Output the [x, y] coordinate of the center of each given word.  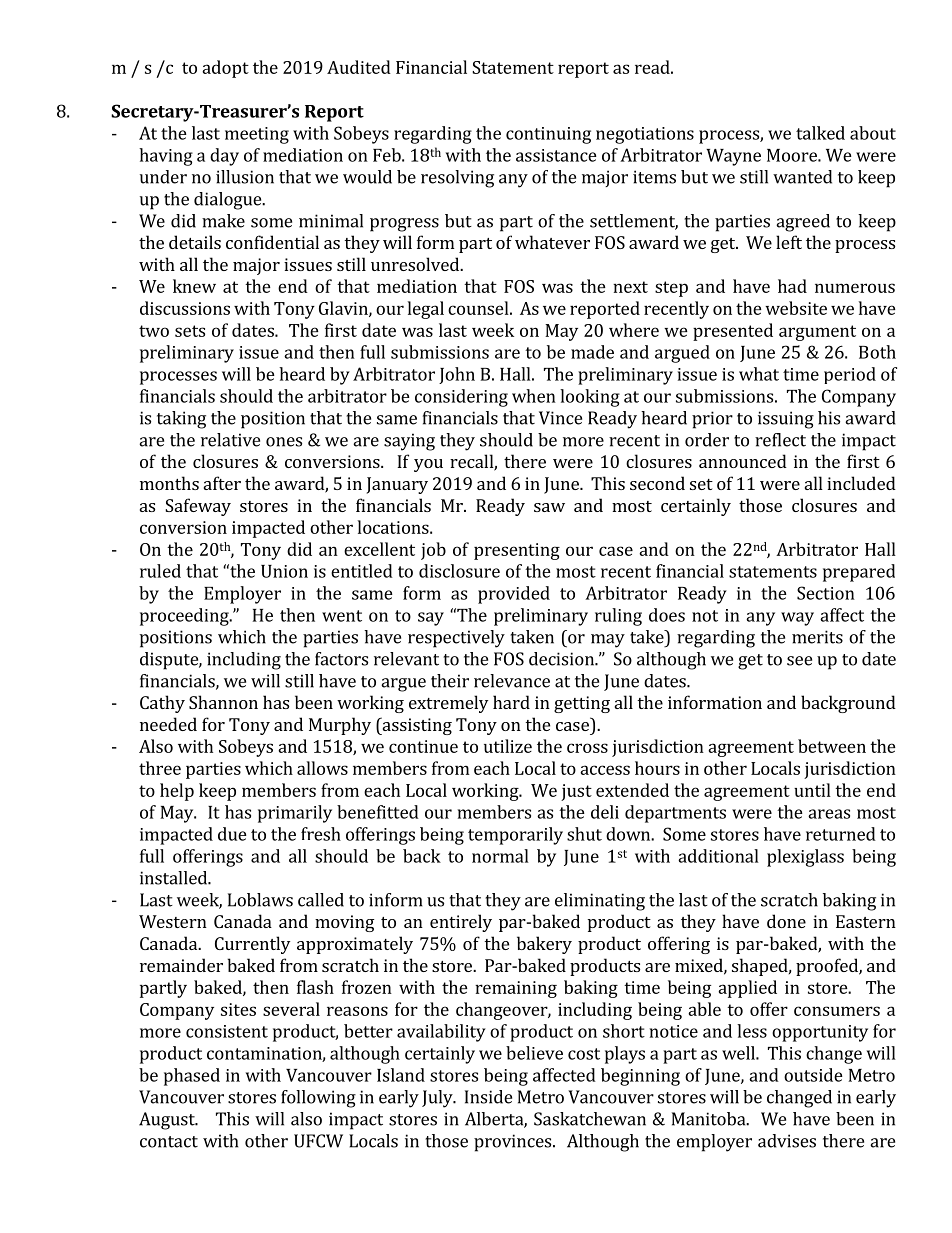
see [799, 661]
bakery [544, 945]
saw [549, 507]
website [796, 308]
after [222, 483]
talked [820, 133]
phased [192, 1077]
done [786, 921]
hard [511, 702]
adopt [225, 69]
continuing [548, 135]
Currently [252, 945]
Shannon [223, 702]
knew [194, 286]
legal [426, 310]
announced [743, 461]
